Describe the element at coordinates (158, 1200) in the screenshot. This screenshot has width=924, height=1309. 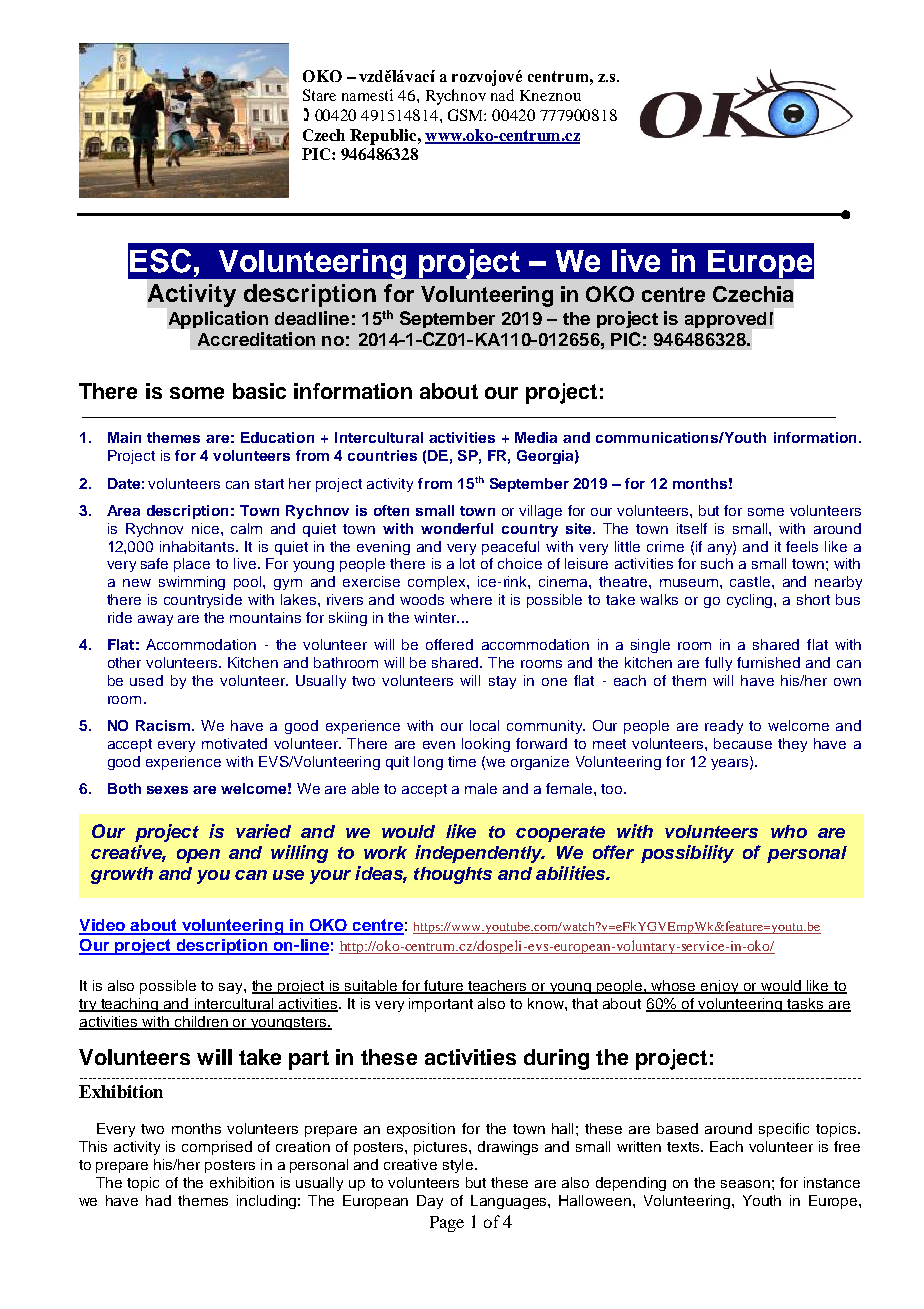
I see `had` at that location.
